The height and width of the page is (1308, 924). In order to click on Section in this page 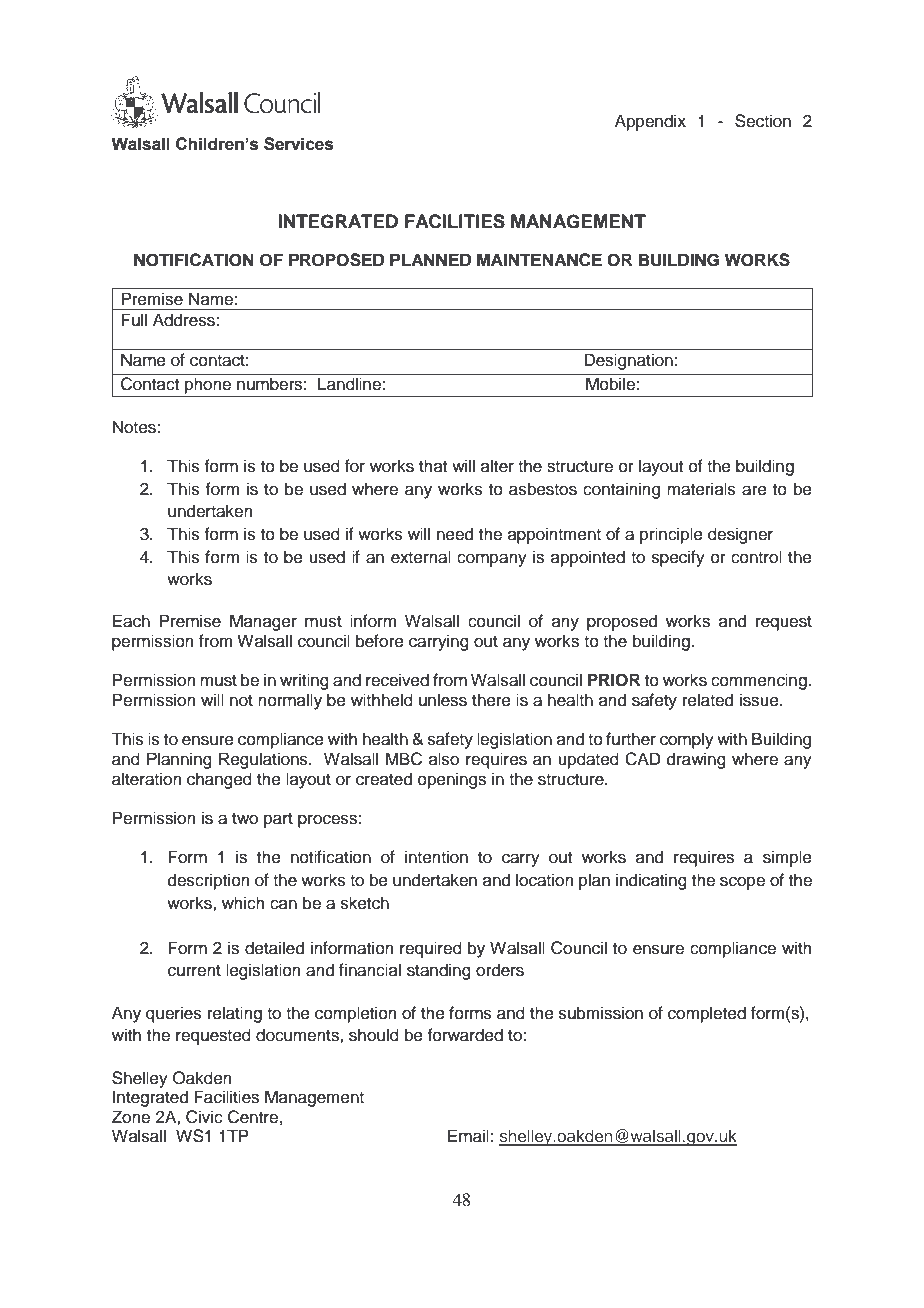, I will do `click(763, 121)`.
